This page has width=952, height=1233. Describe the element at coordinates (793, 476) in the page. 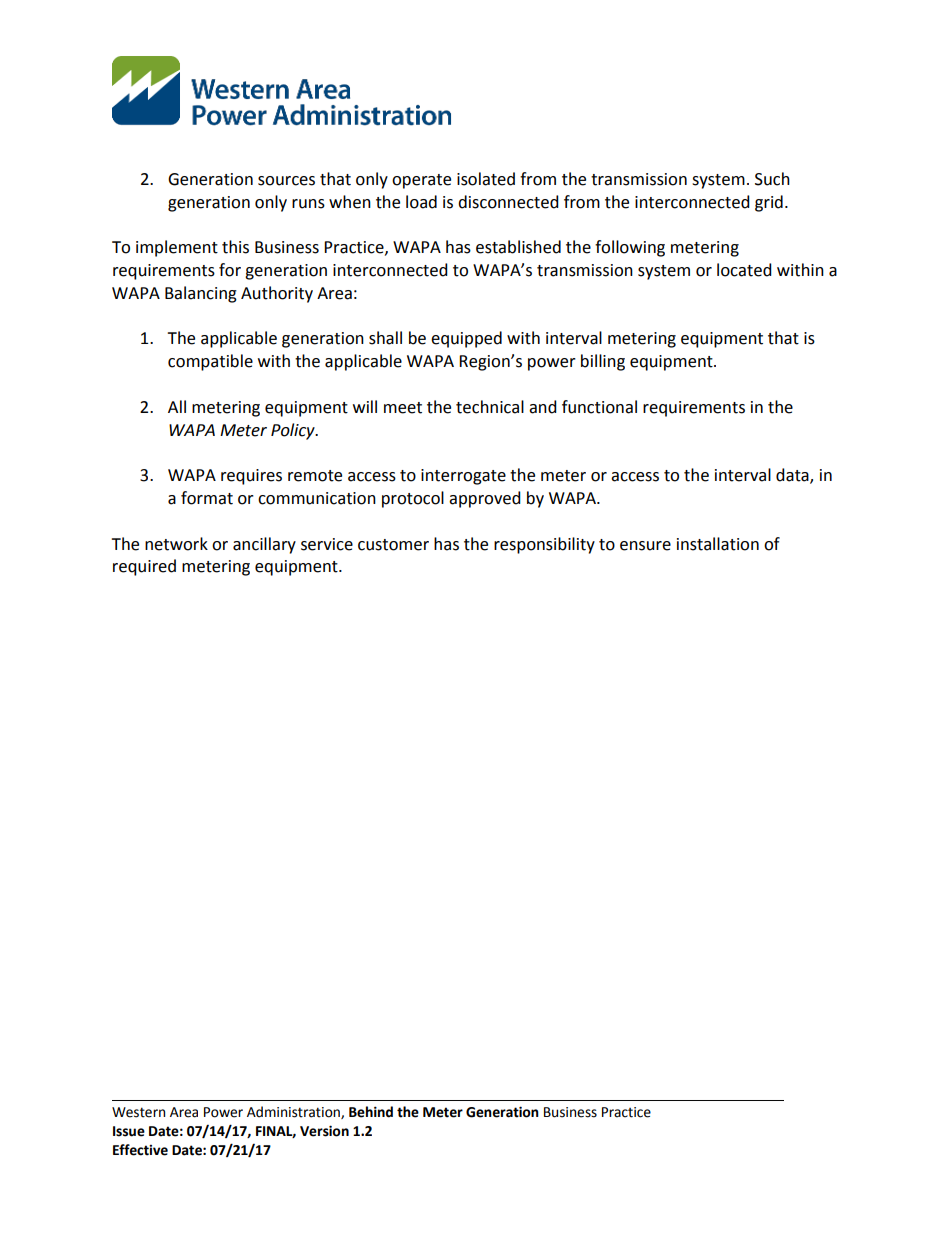

I see `data` at that location.
